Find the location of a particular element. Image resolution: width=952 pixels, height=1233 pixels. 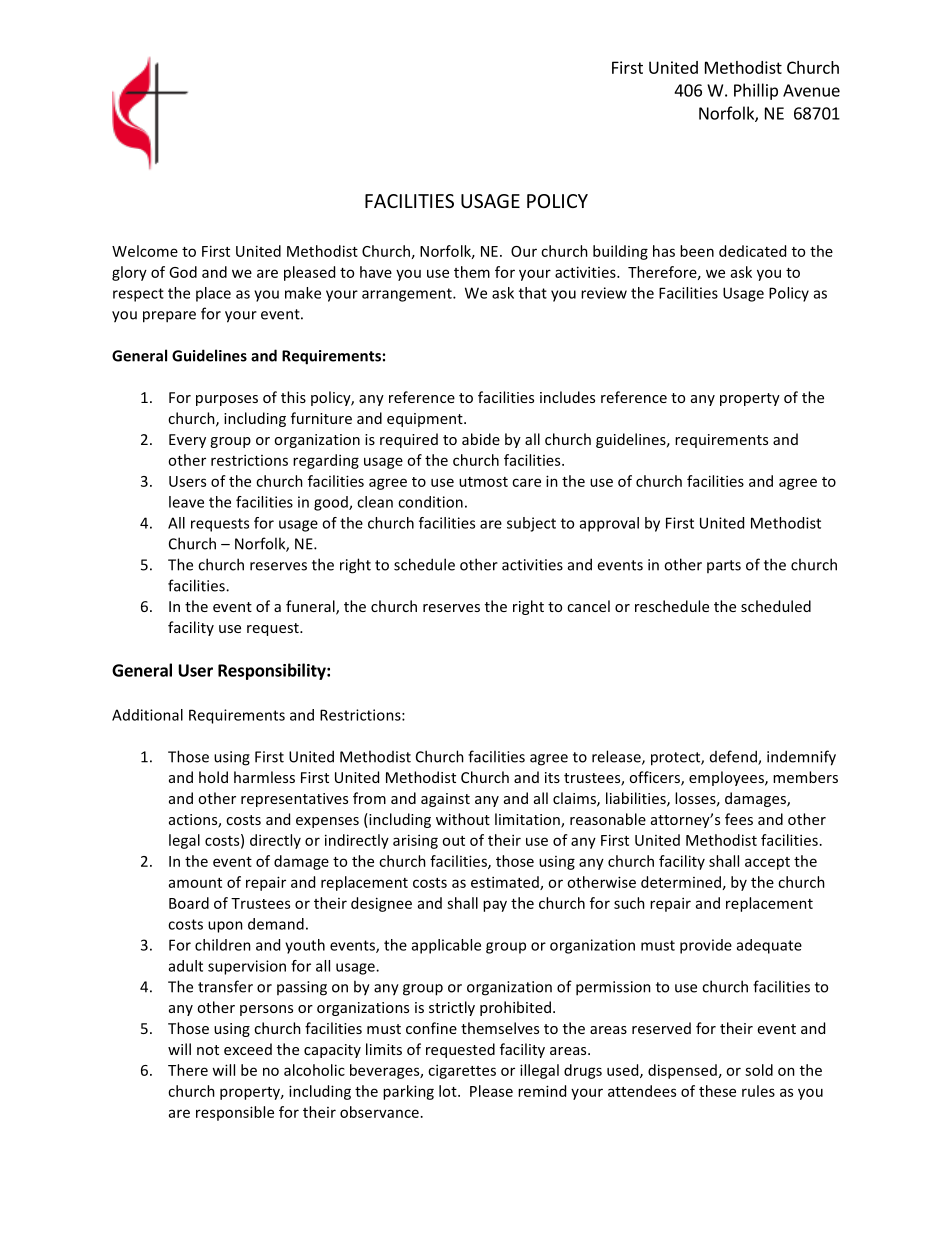

funeral is located at coordinates (311, 607).
